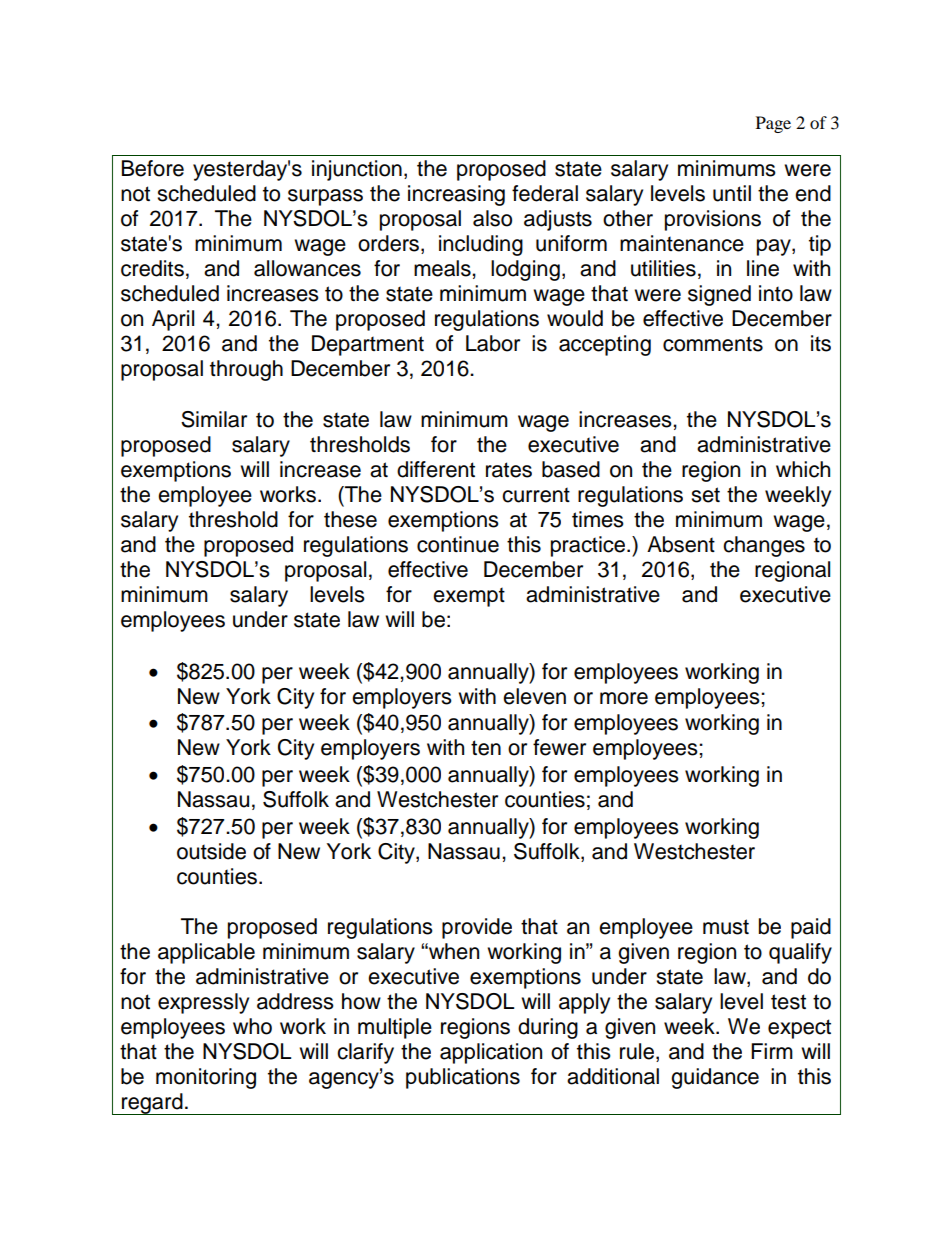  Describe the element at coordinates (214, 419) in the screenshot. I see `Similar` at that location.
